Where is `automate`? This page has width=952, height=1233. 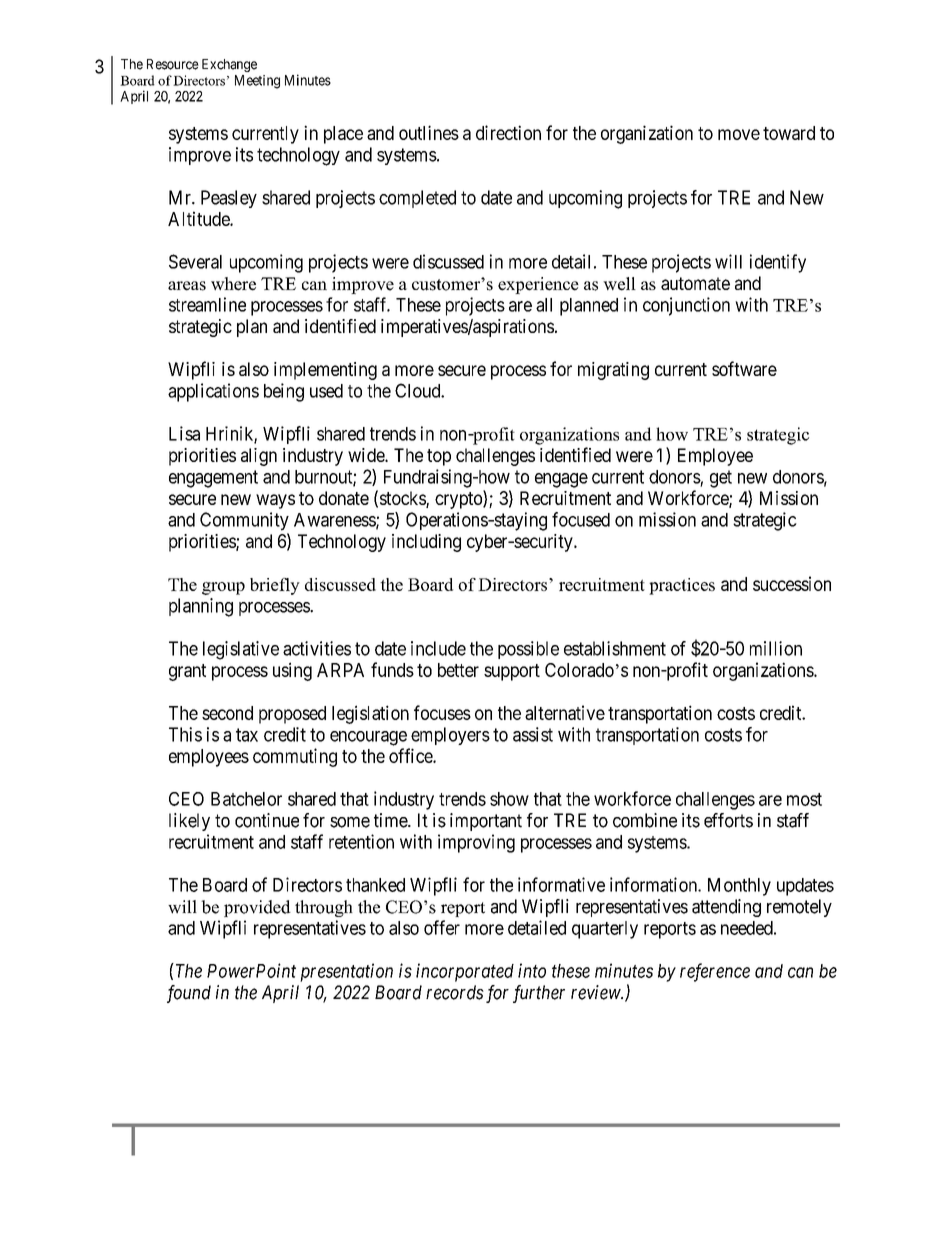
automate is located at coordinates (695, 283).
